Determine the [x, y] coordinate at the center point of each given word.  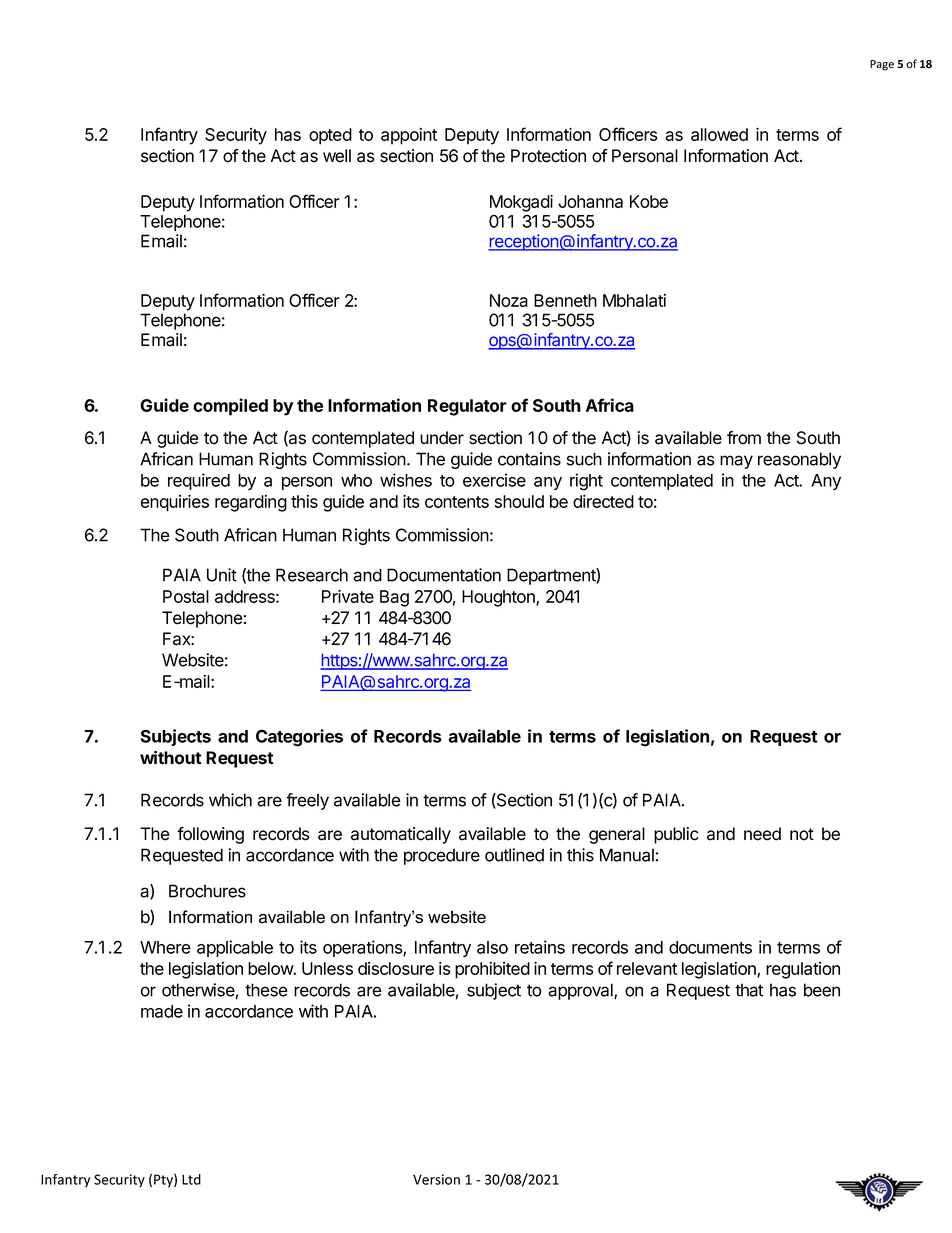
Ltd [191, 1179]
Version [436, 1179]
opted [330, 136]
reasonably [799, 460]
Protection [548, 156]
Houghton [499, 598]
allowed [719, 134]
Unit [222, 575]
